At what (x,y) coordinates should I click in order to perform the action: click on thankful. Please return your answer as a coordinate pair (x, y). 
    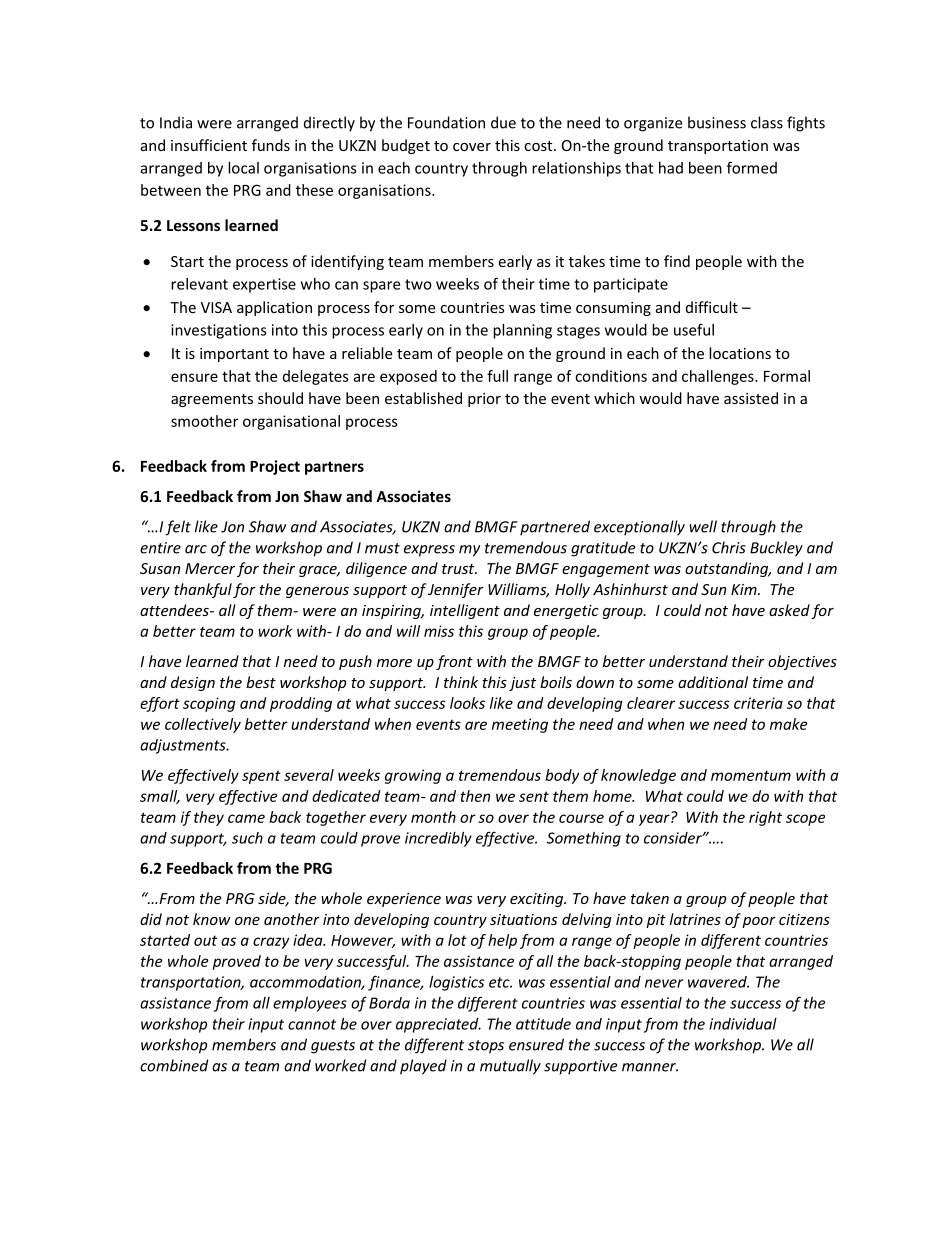
    Looking at the image, I should click on (203, 590).
